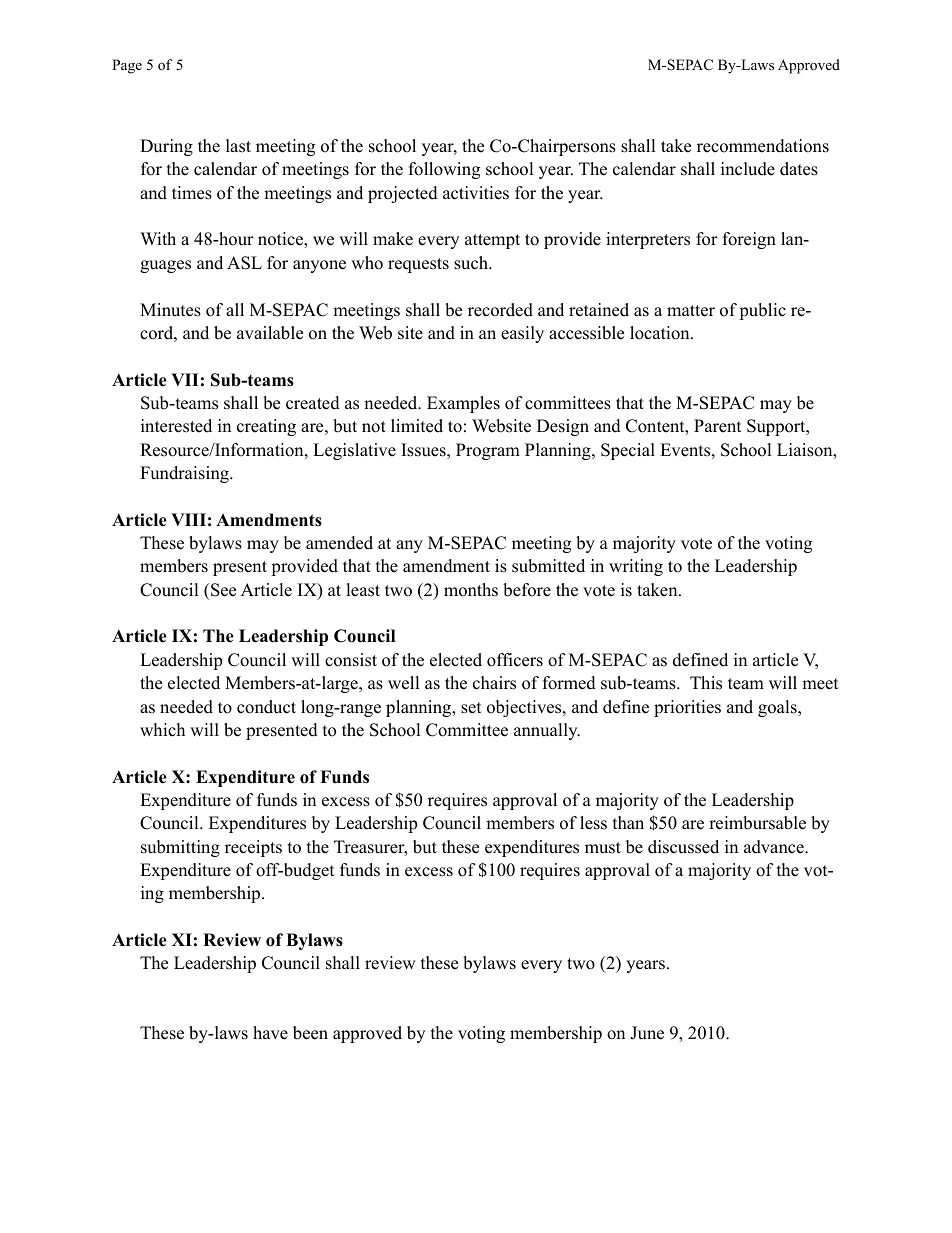 This screenshot has width=952, height=1233. Describe the element at coordinates (238, 146) in the screenshot. I see `last` at that location.
